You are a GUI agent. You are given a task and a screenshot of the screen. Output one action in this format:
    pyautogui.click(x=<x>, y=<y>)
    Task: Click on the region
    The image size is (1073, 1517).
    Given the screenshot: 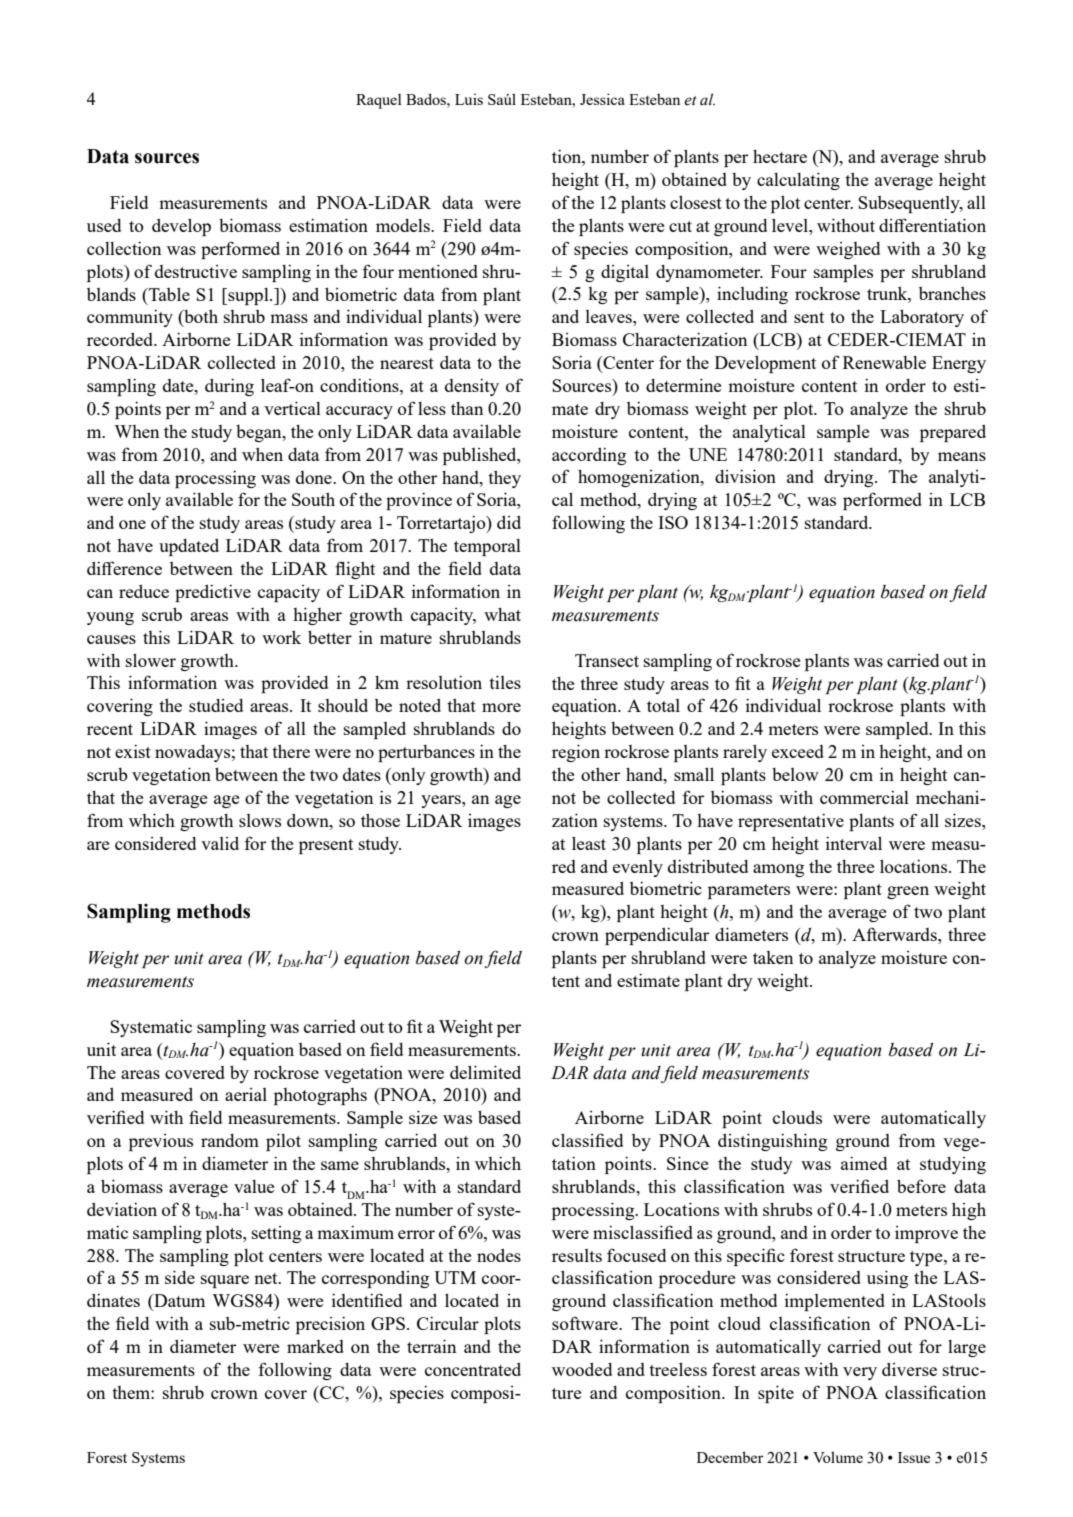 What is the action you would take?
    pyautogui.click(x=576, y=753)
